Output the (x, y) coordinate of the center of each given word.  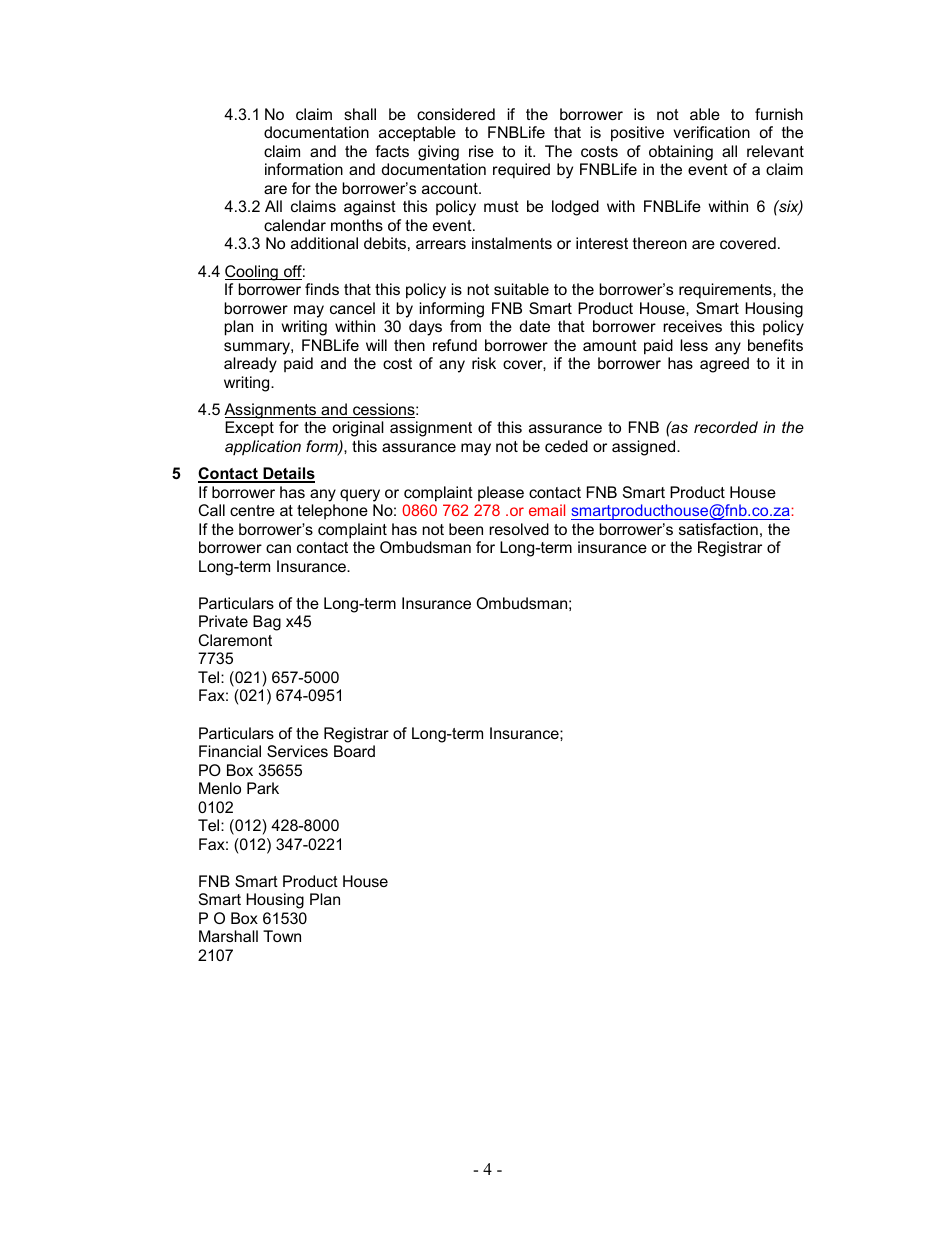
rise (481, 151)
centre (252, 510)
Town (282, 936)
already (250, 365)
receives (692, 326)
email (547, 510)
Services (297, 751)
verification (711, 132)
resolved (519, 529)
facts (392, 151)
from (465, 326)
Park (263, 788)
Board (354, 751)
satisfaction (718, 529)
